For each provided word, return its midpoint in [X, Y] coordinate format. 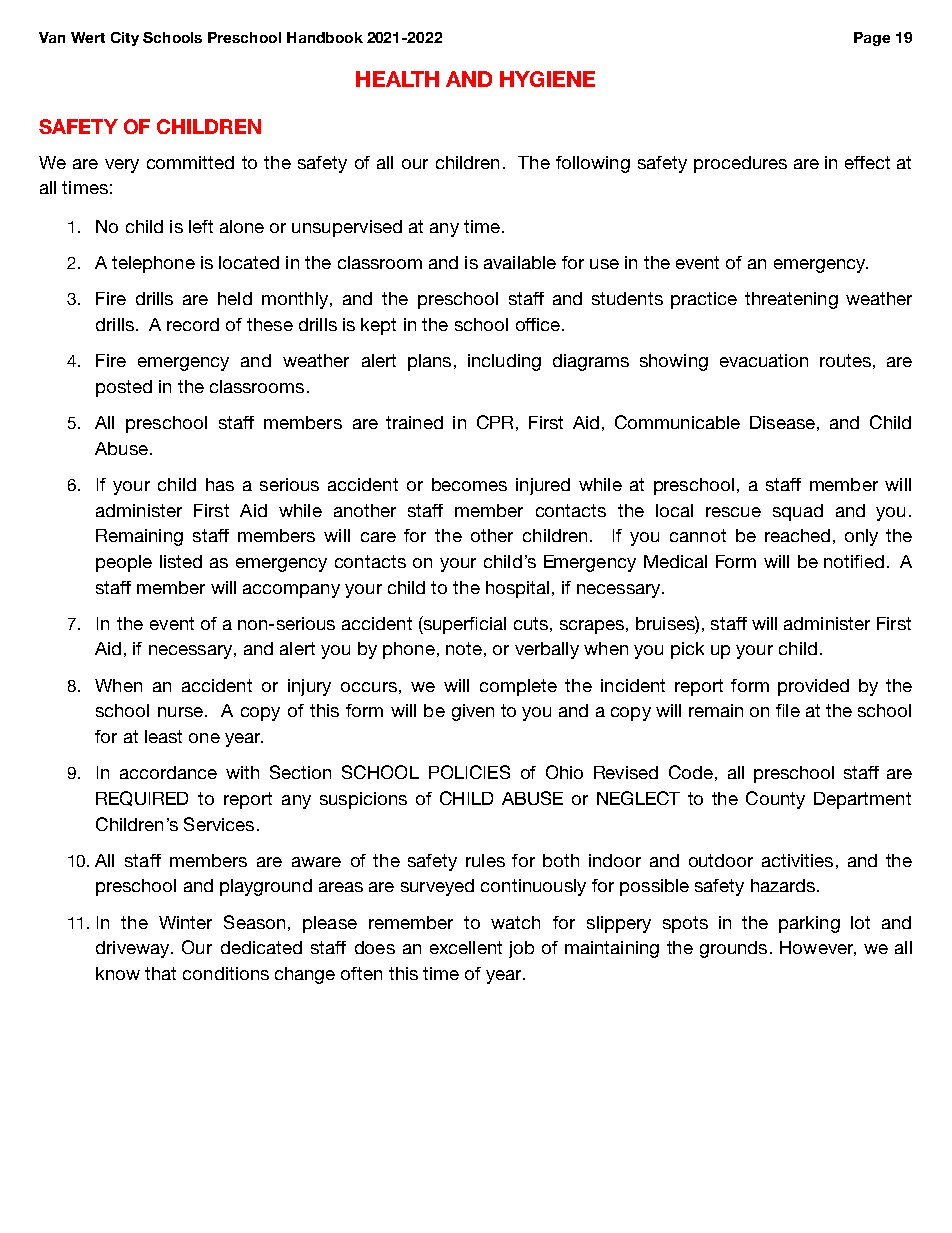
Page [872, 39]
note [464, 648]
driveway [134, 949]
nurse [180, 712]
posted [124, 388]
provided [813, 687]
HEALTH [397, 79]
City [125, 39]
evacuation [764, 360]
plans [429, 362]
